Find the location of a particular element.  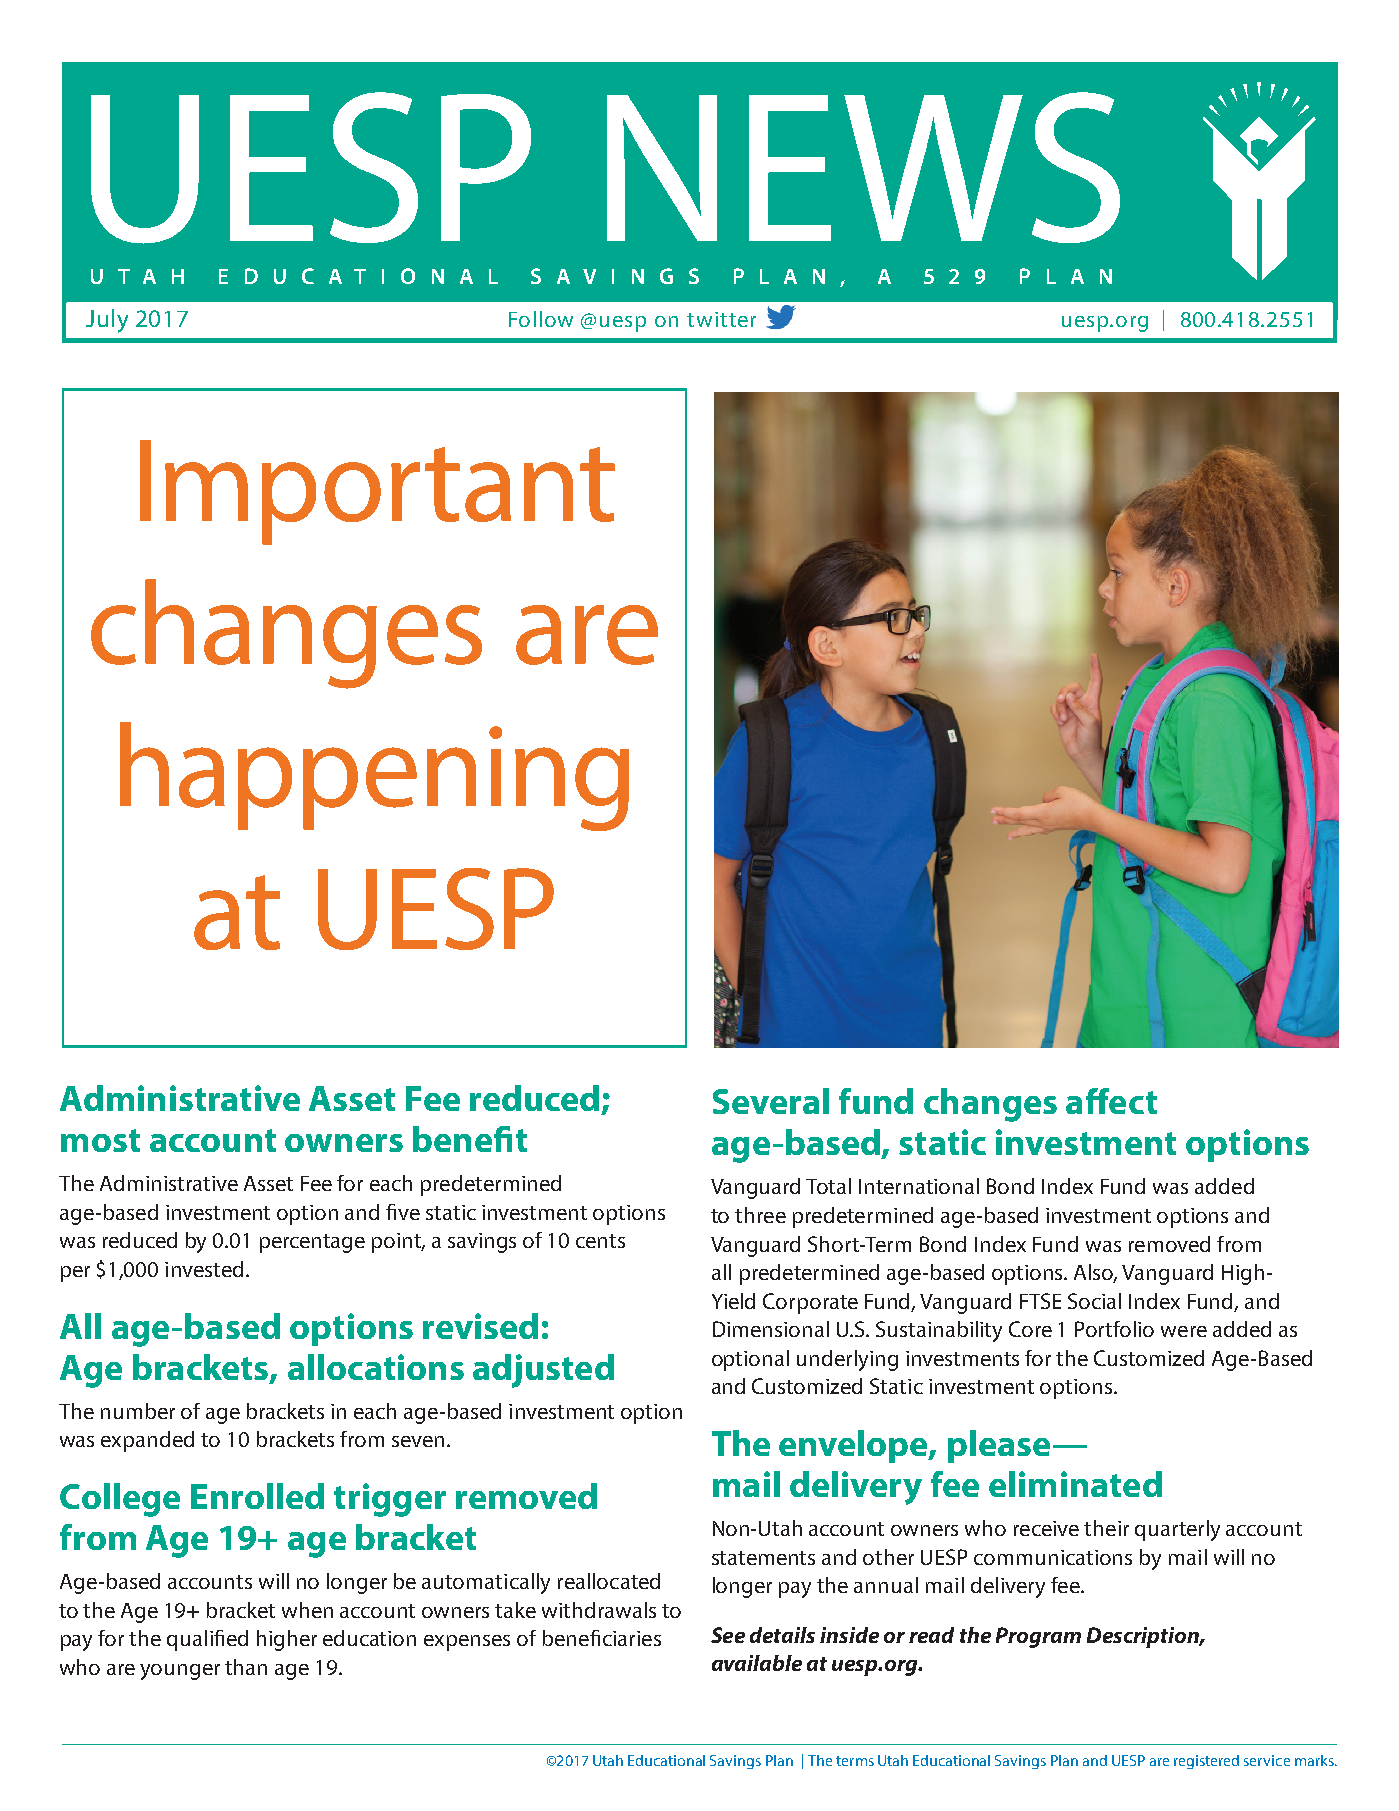

percentage is located at coordinates (312, 1243).
